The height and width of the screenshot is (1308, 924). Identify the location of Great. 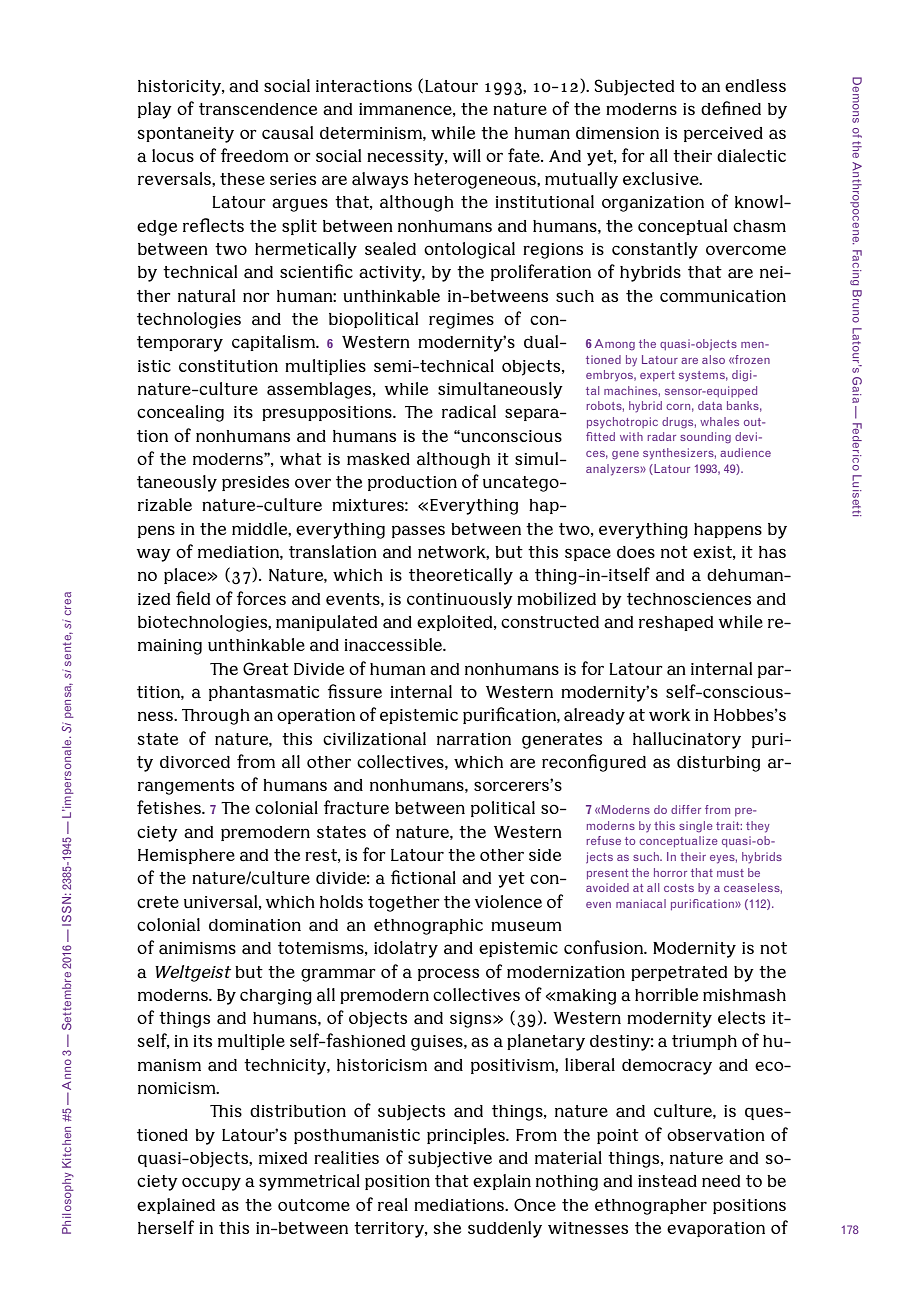
(266, 669).
